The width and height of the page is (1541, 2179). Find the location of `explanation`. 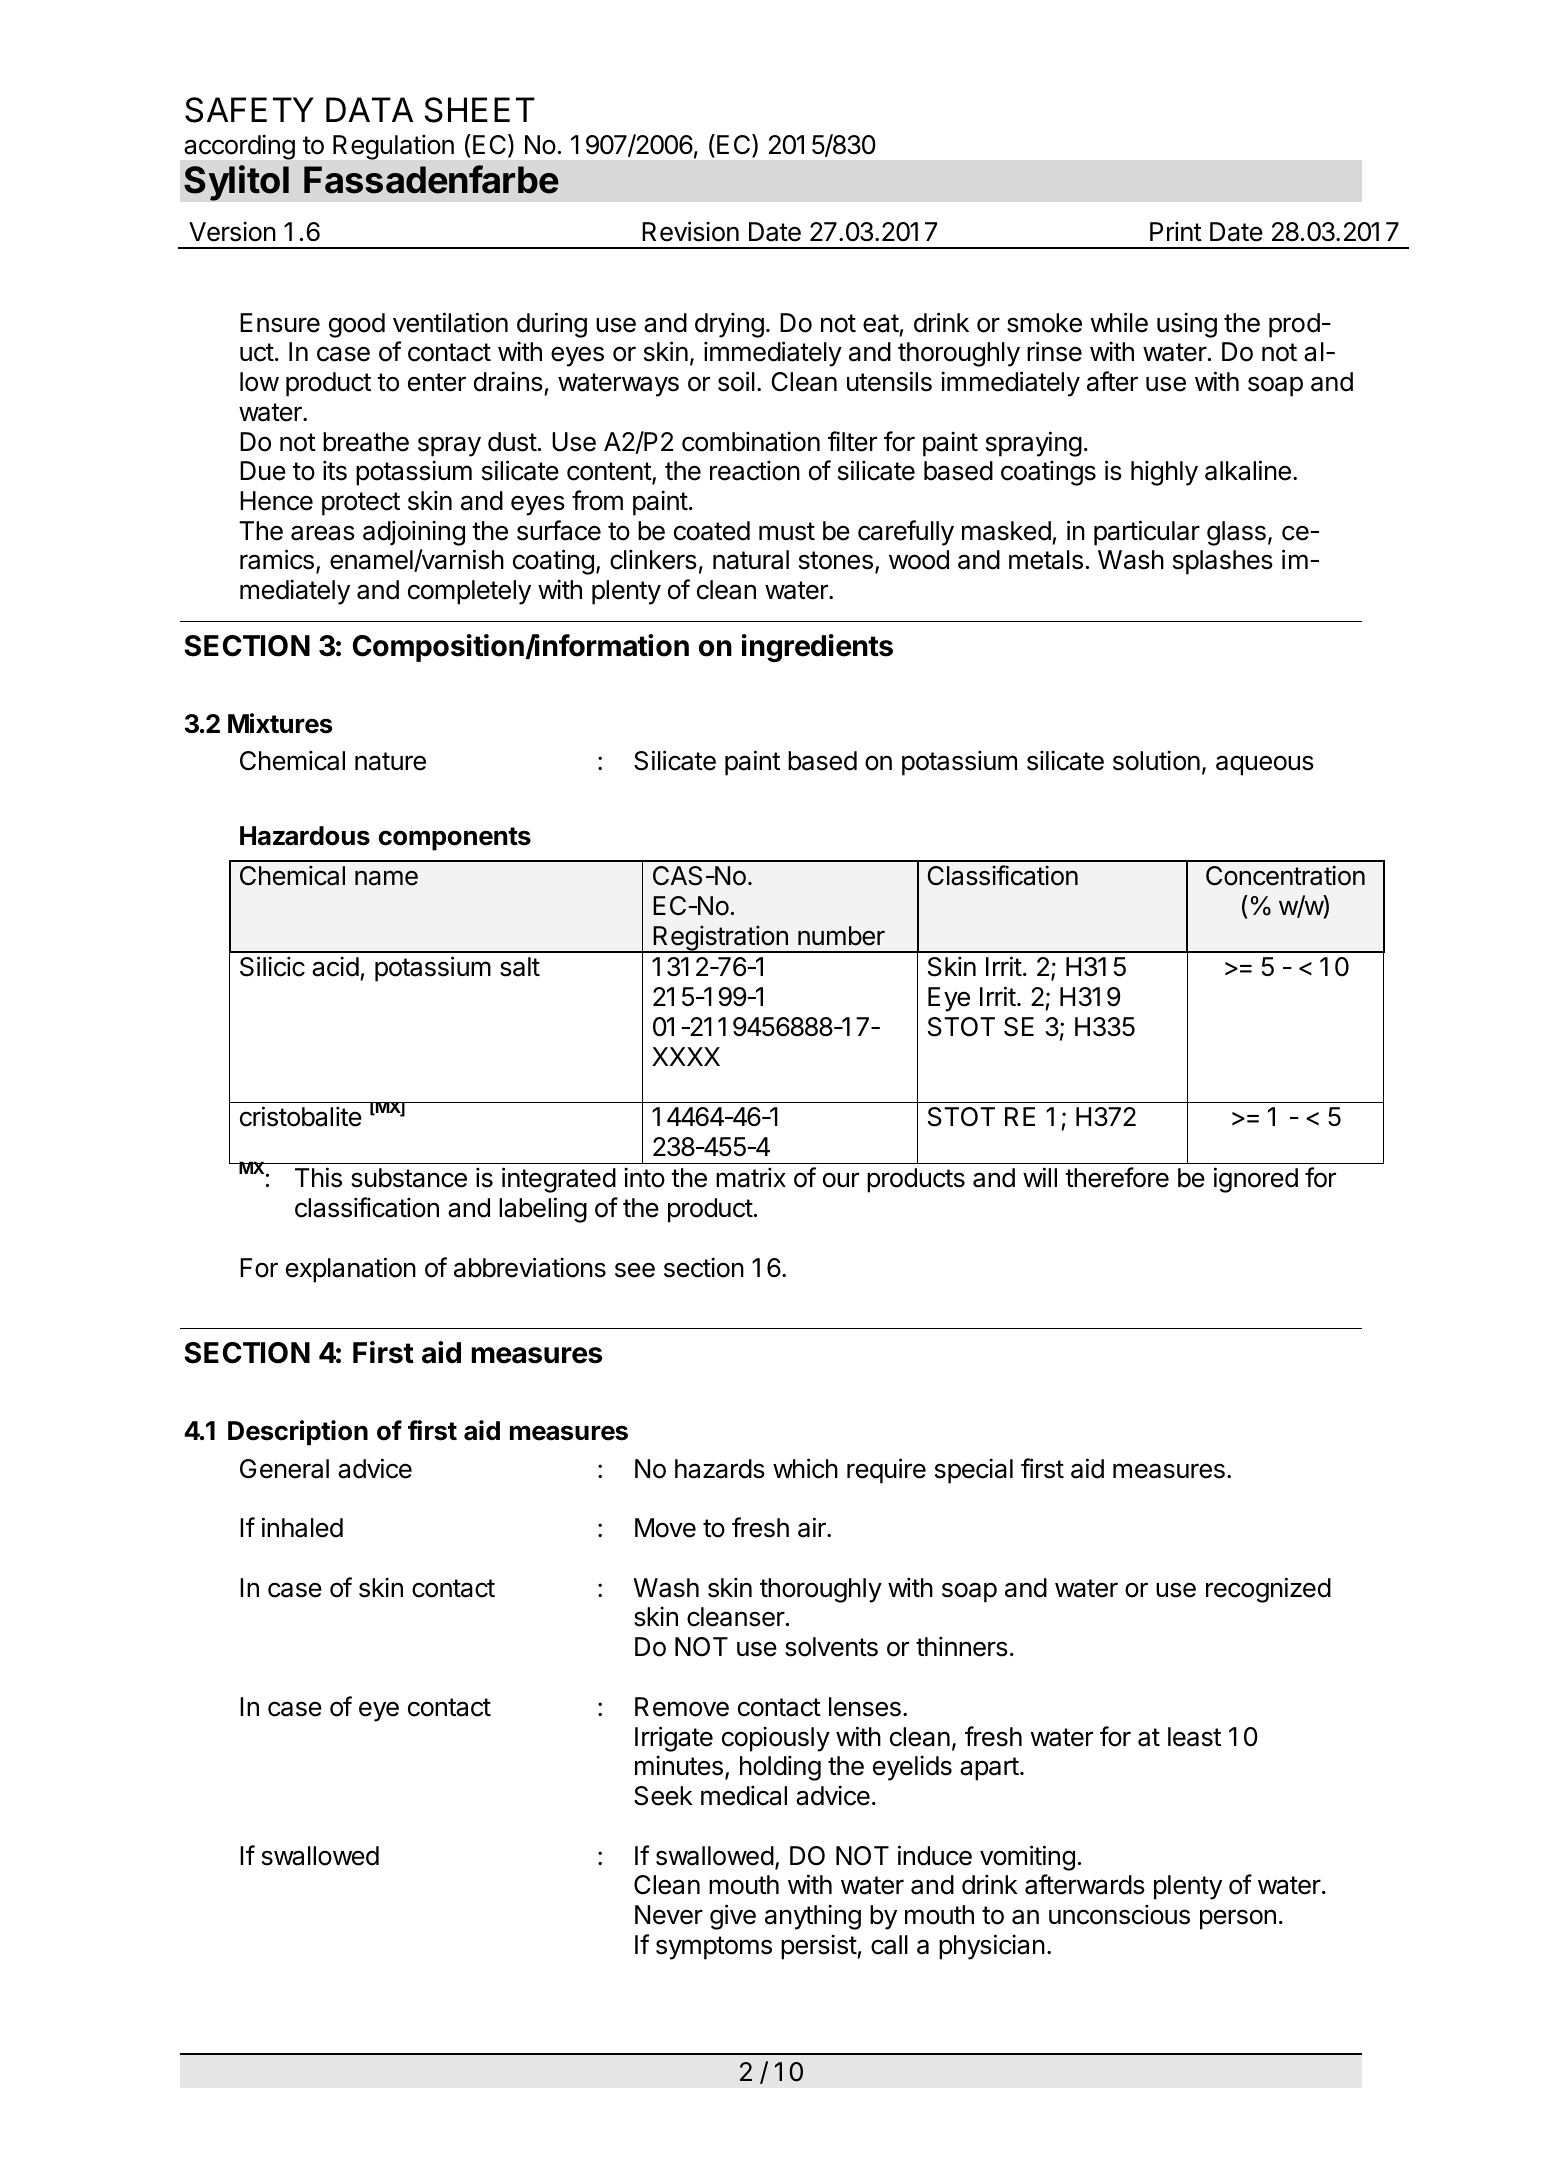

explanation is located at coordinates (351, 1270).
